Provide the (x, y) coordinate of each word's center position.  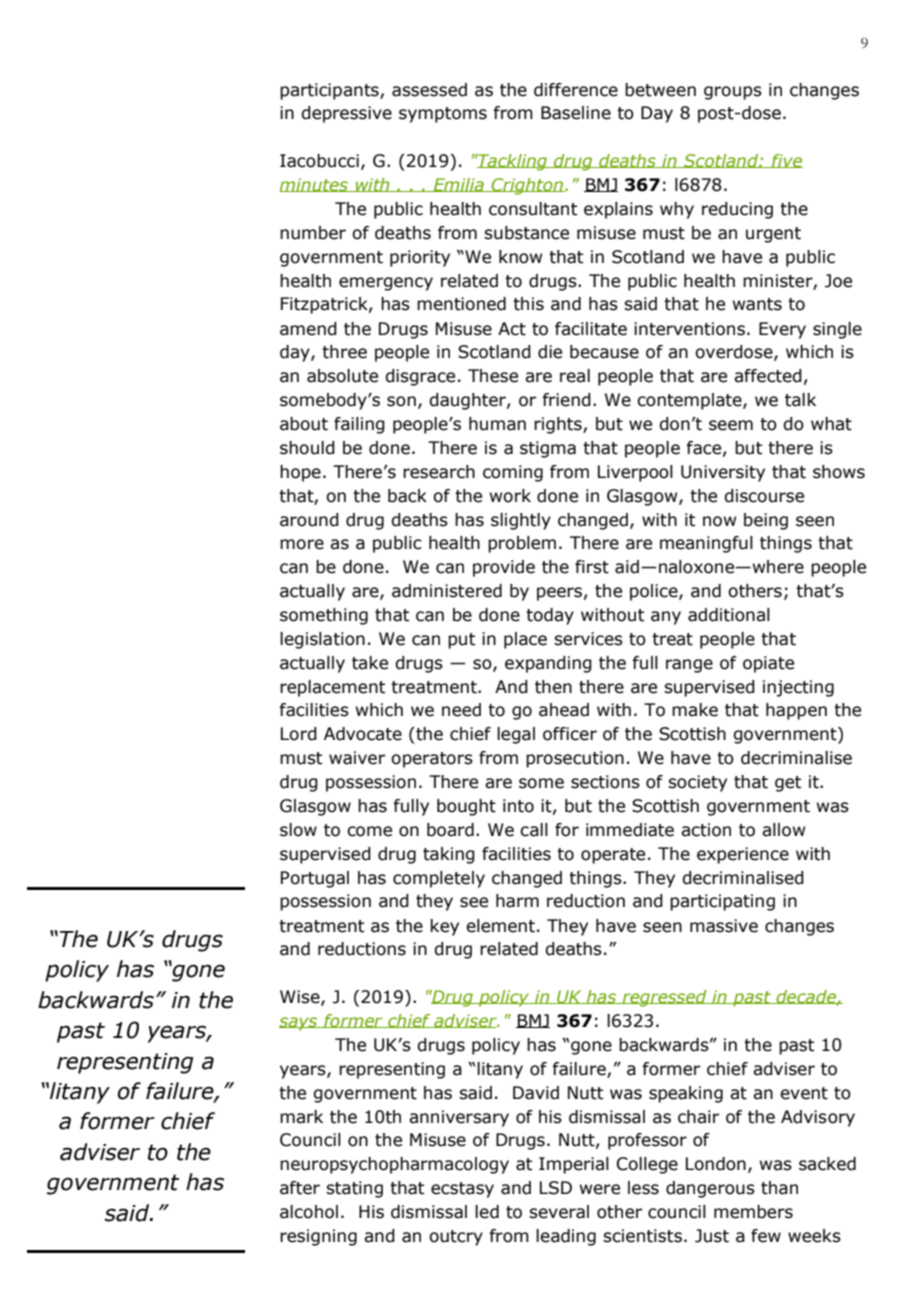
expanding (548, 664)
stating (354, 1189)
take (370, 663)
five (786, 161)
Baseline (576, 113)
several (559, 1212)
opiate (768, 664)
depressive (346, 114)
